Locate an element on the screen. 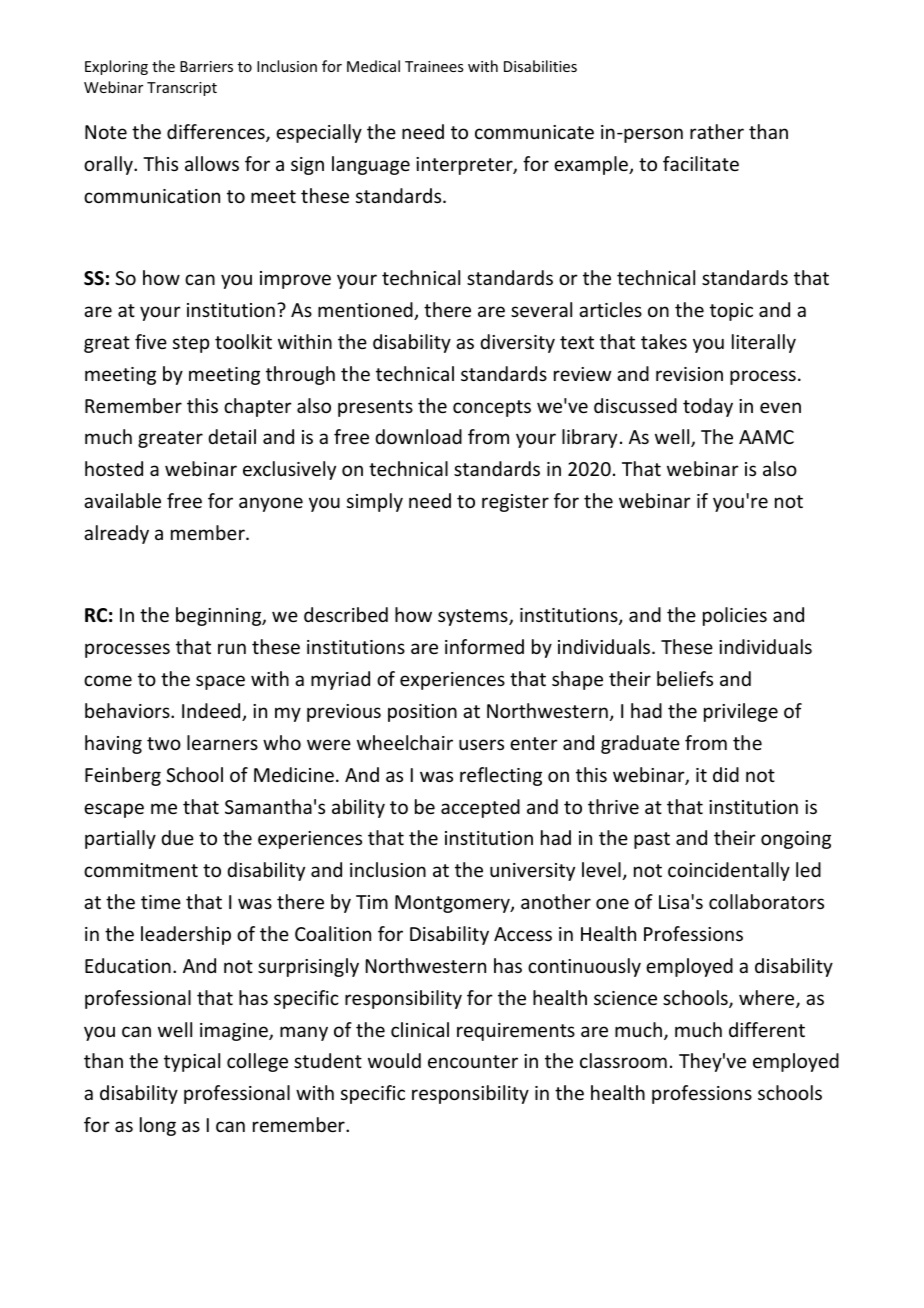  two is located at coordinates (164, 743).
